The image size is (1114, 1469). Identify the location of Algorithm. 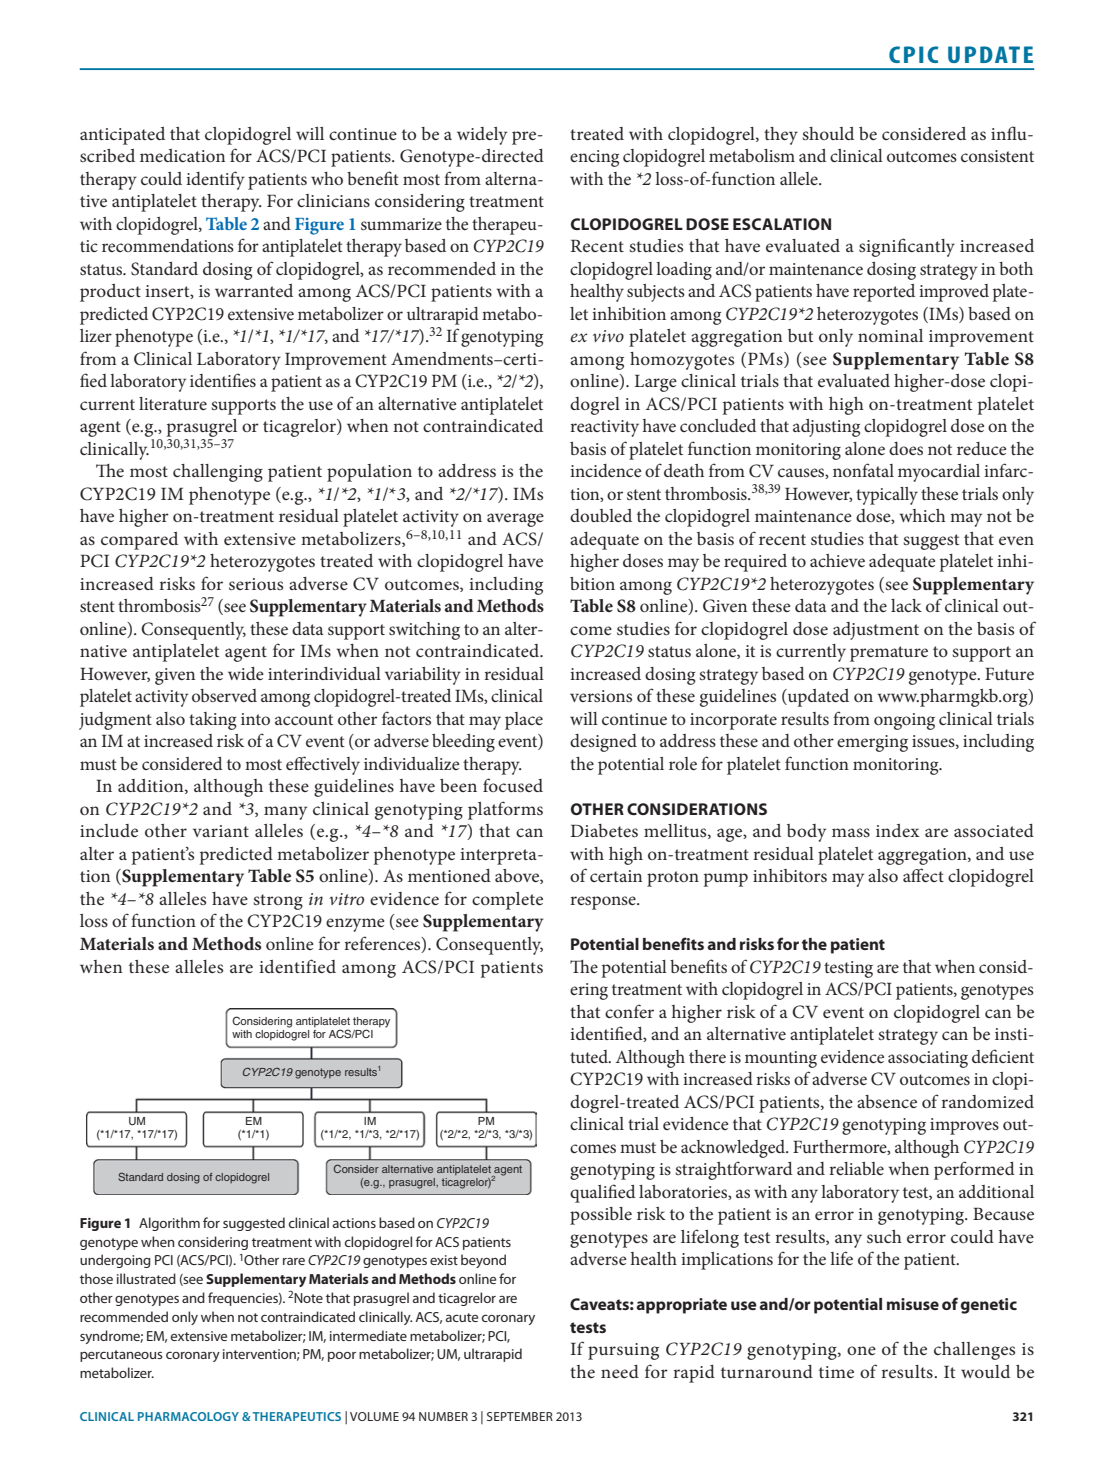
(169, 1224).
